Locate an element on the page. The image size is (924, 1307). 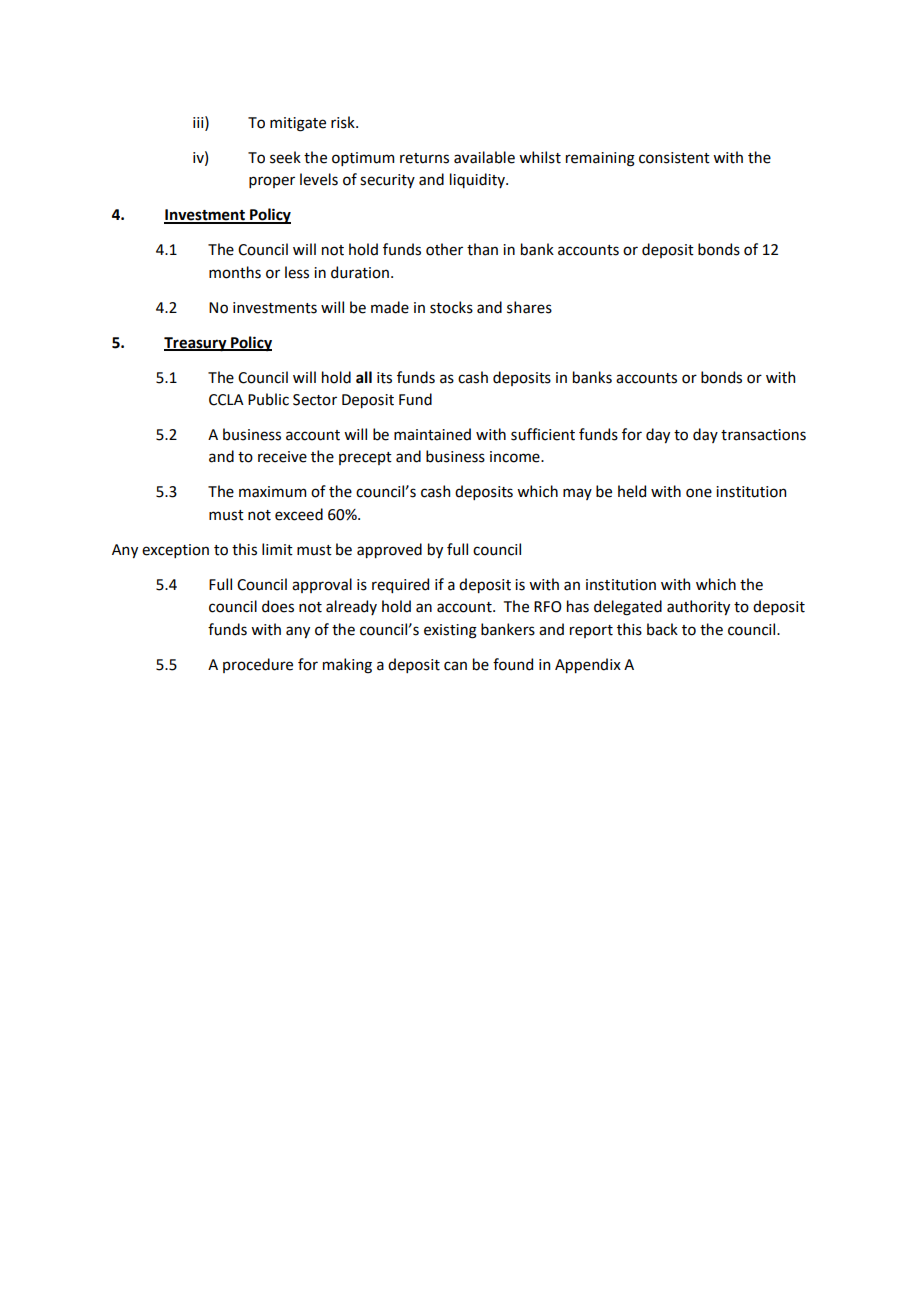
procedure is located at coordinates (258, 665).
